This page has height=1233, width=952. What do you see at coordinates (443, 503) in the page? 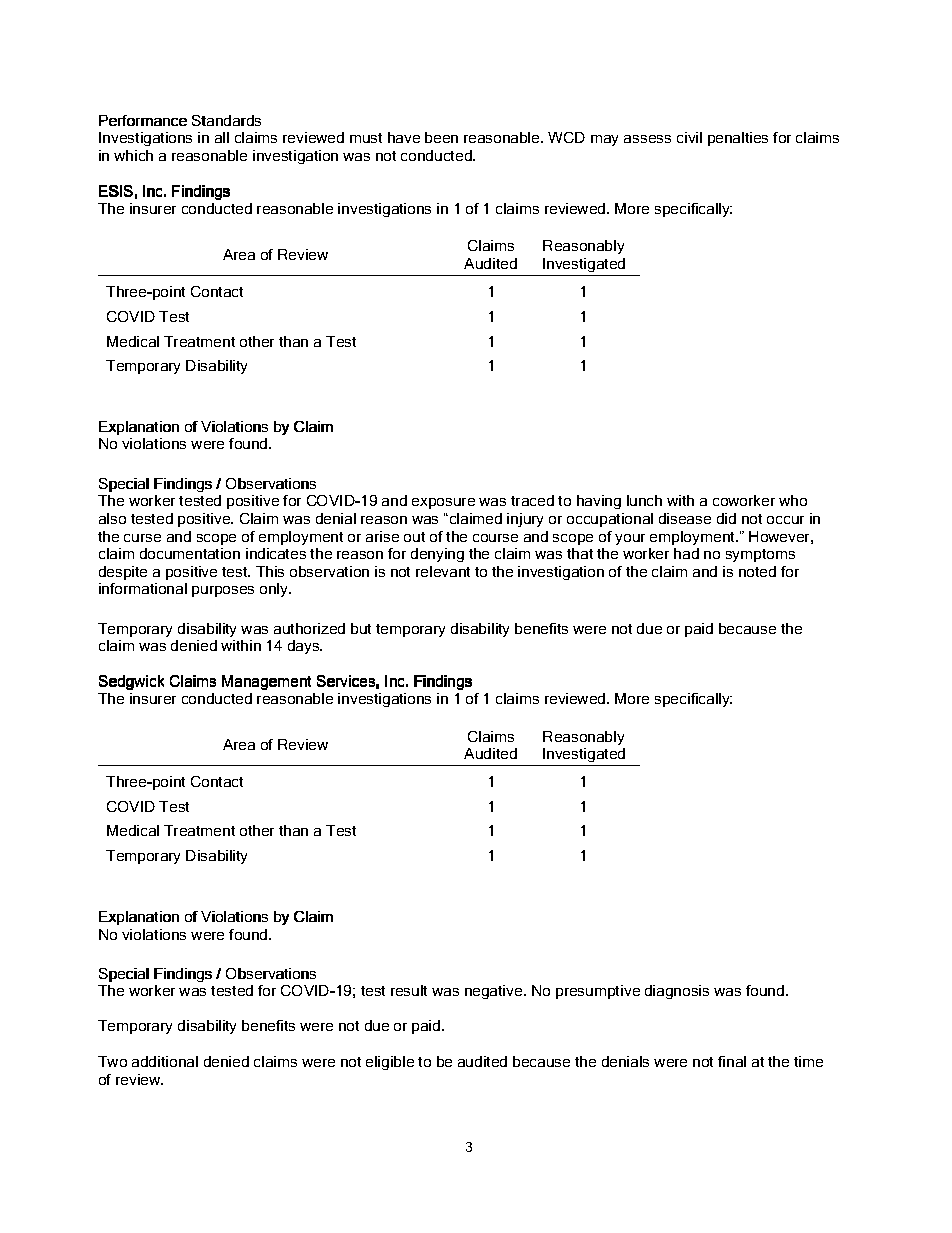
I see `exposure` at bounding box center [443, 503].
